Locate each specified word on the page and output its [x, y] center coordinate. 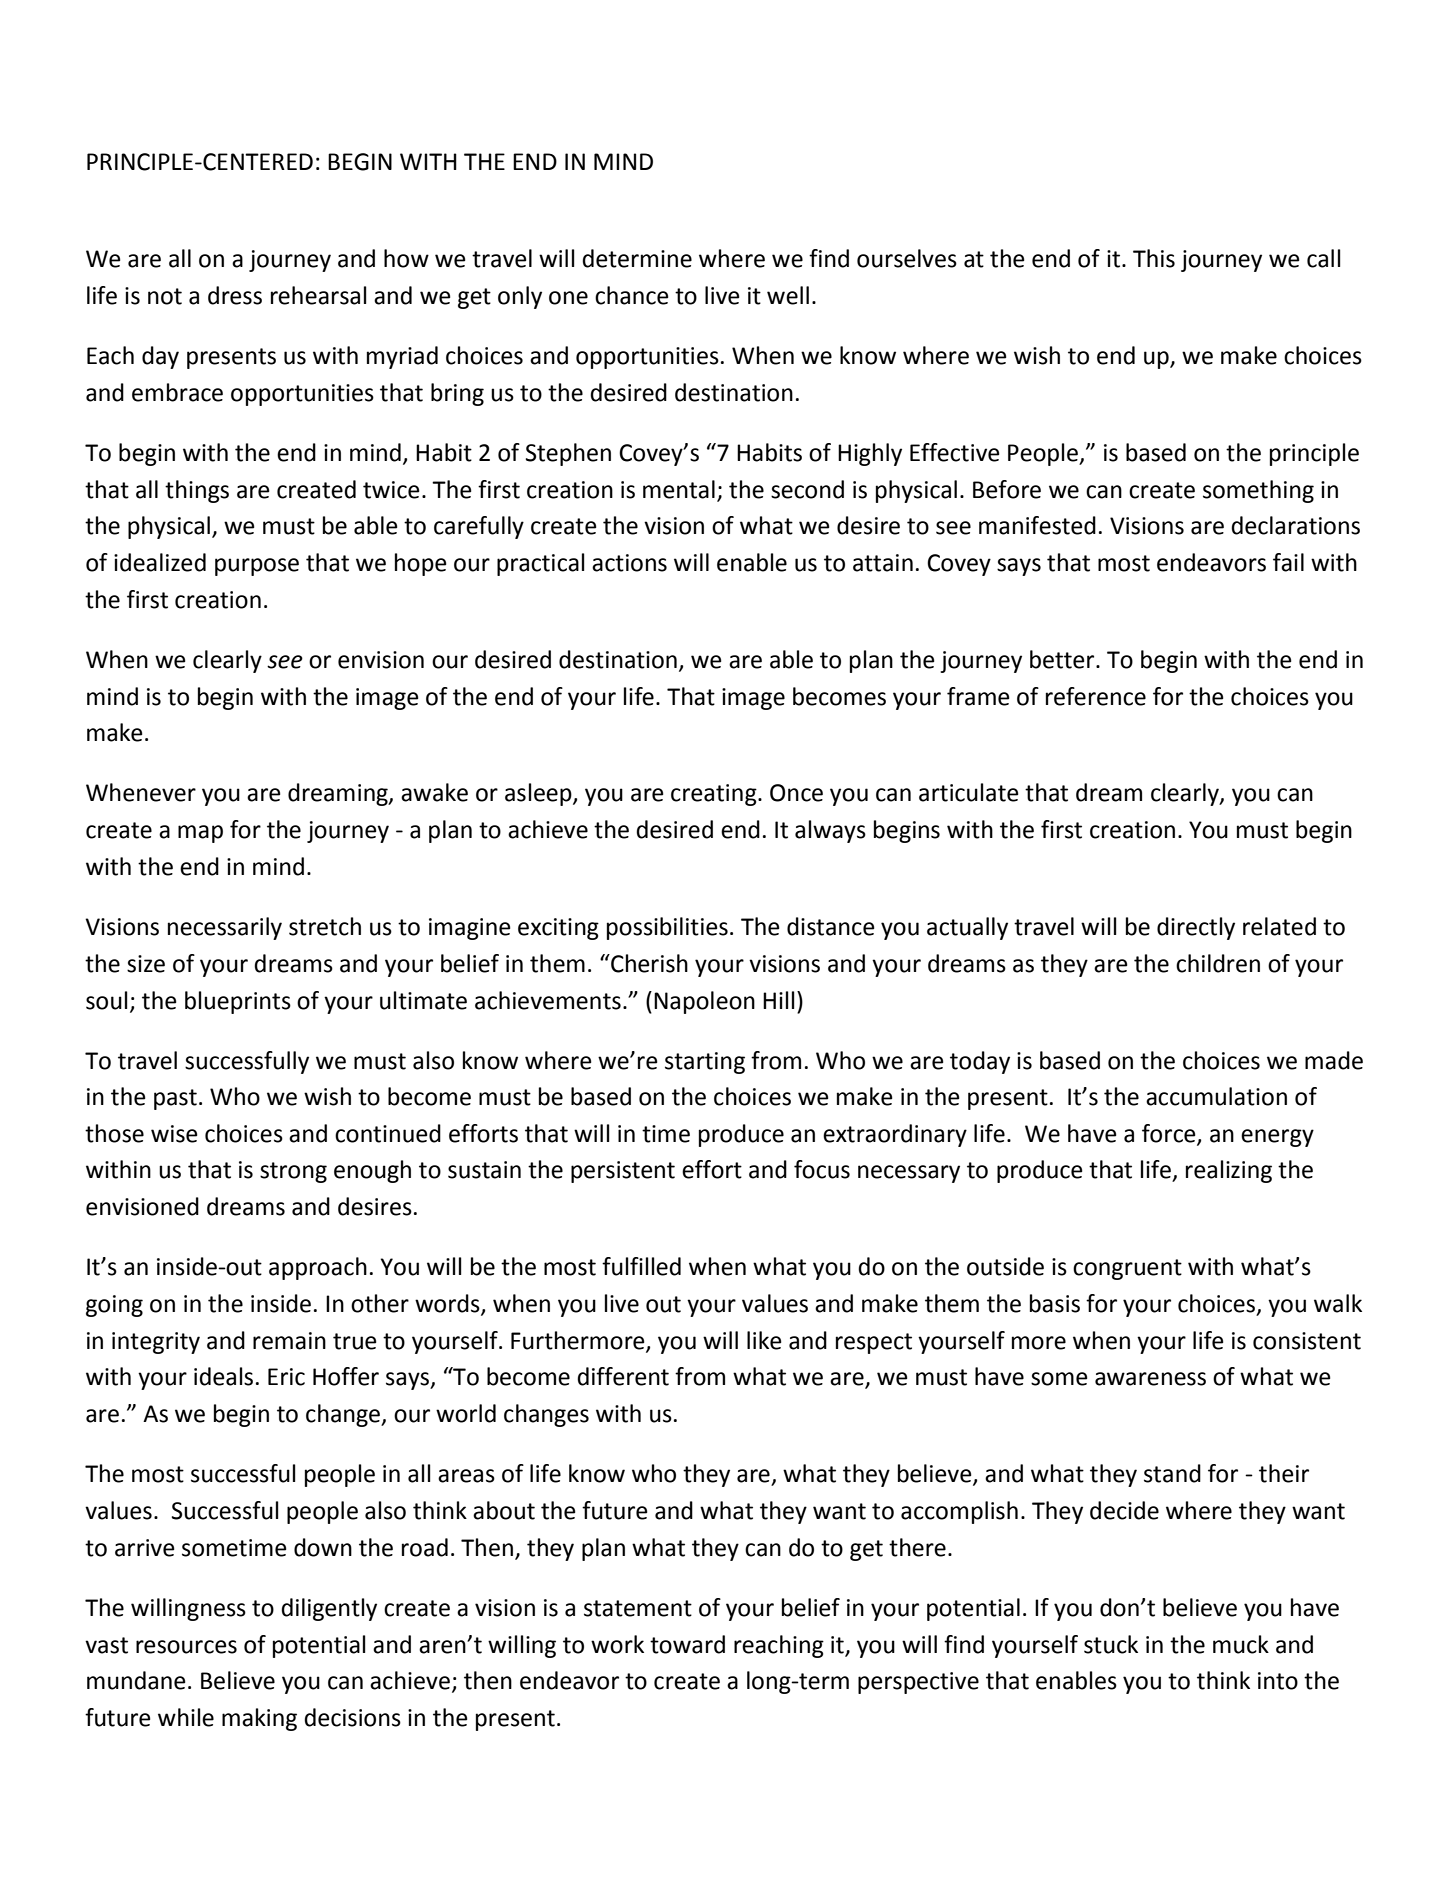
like [764, 1340]
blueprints [238, 1002]
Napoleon [704, 1002]
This [1154, 258]
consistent [1307, 1341]
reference [1096, 696]
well [788, 295]
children [1218, 963]
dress [235, 295]
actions [629, 563]
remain [289, 1341]
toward [687, 1644]
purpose [257, 567]
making [259, 1719]
